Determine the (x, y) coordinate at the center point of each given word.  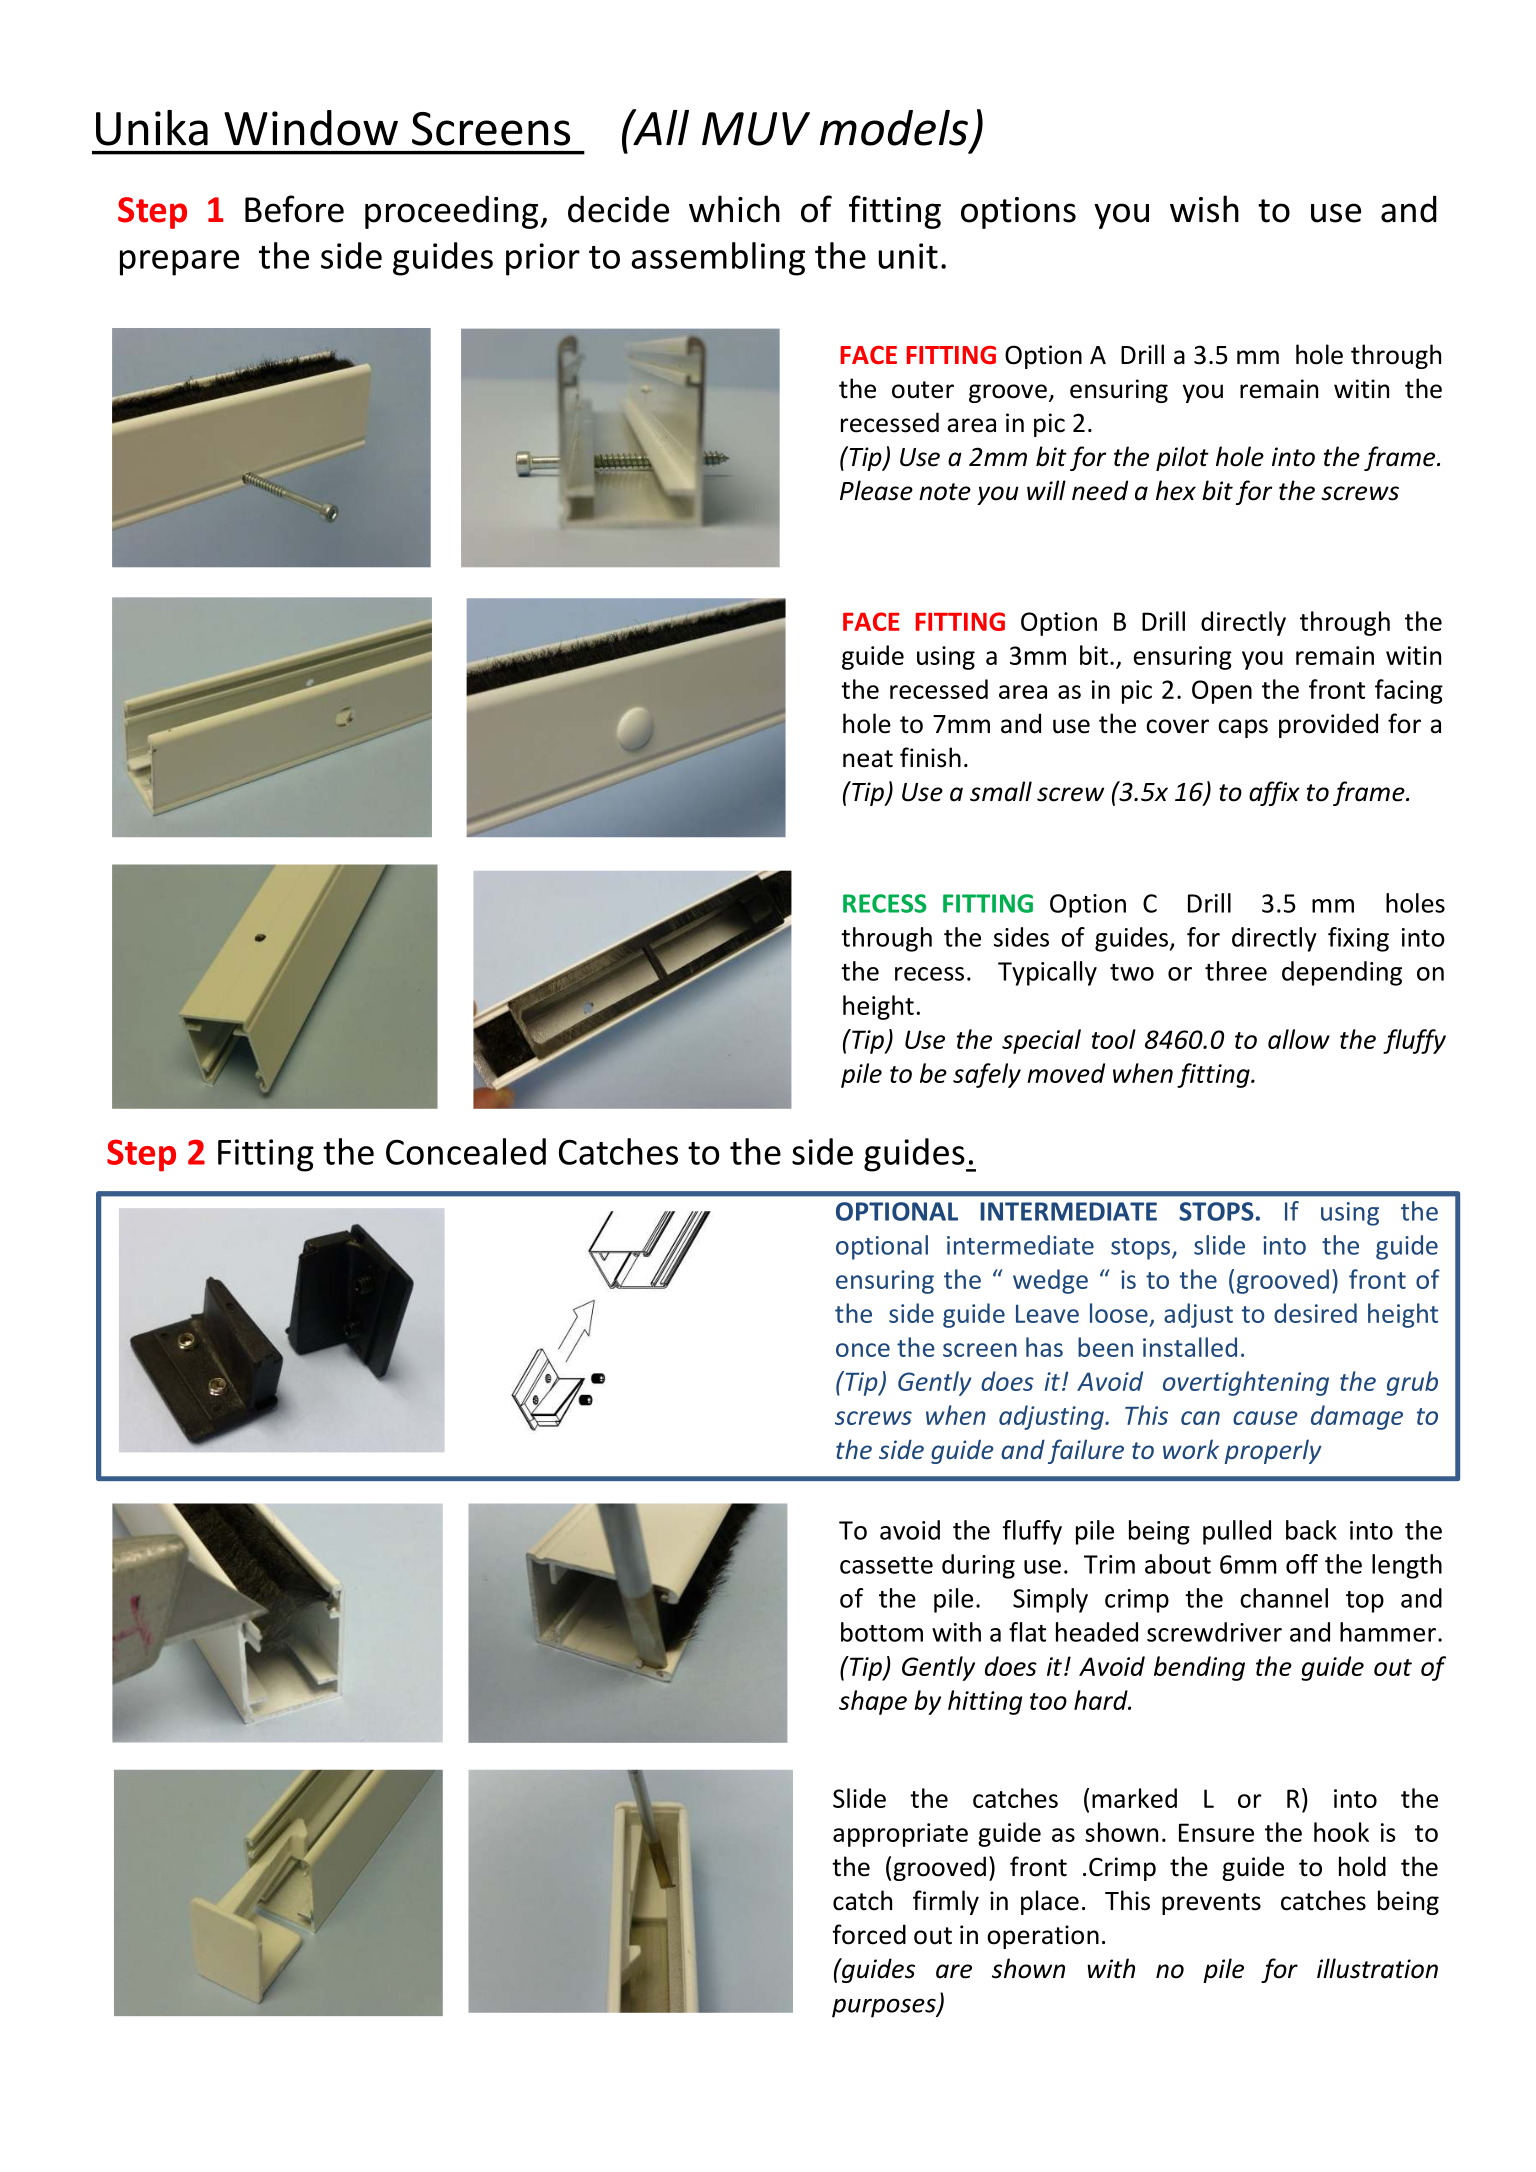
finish (930, 757)
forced (869, 1934)
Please (876, 490)
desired (1315, 1313)
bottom (882, 1632)
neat (868, 759)
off (1302, 1564)
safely (987, 1075)
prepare (179, 263)
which (734, 209)
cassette (886, 1565)
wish (1204, 209)
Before (294, 209)
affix (1274, 793)
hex (1176, 490)
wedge (1050, 1281)
